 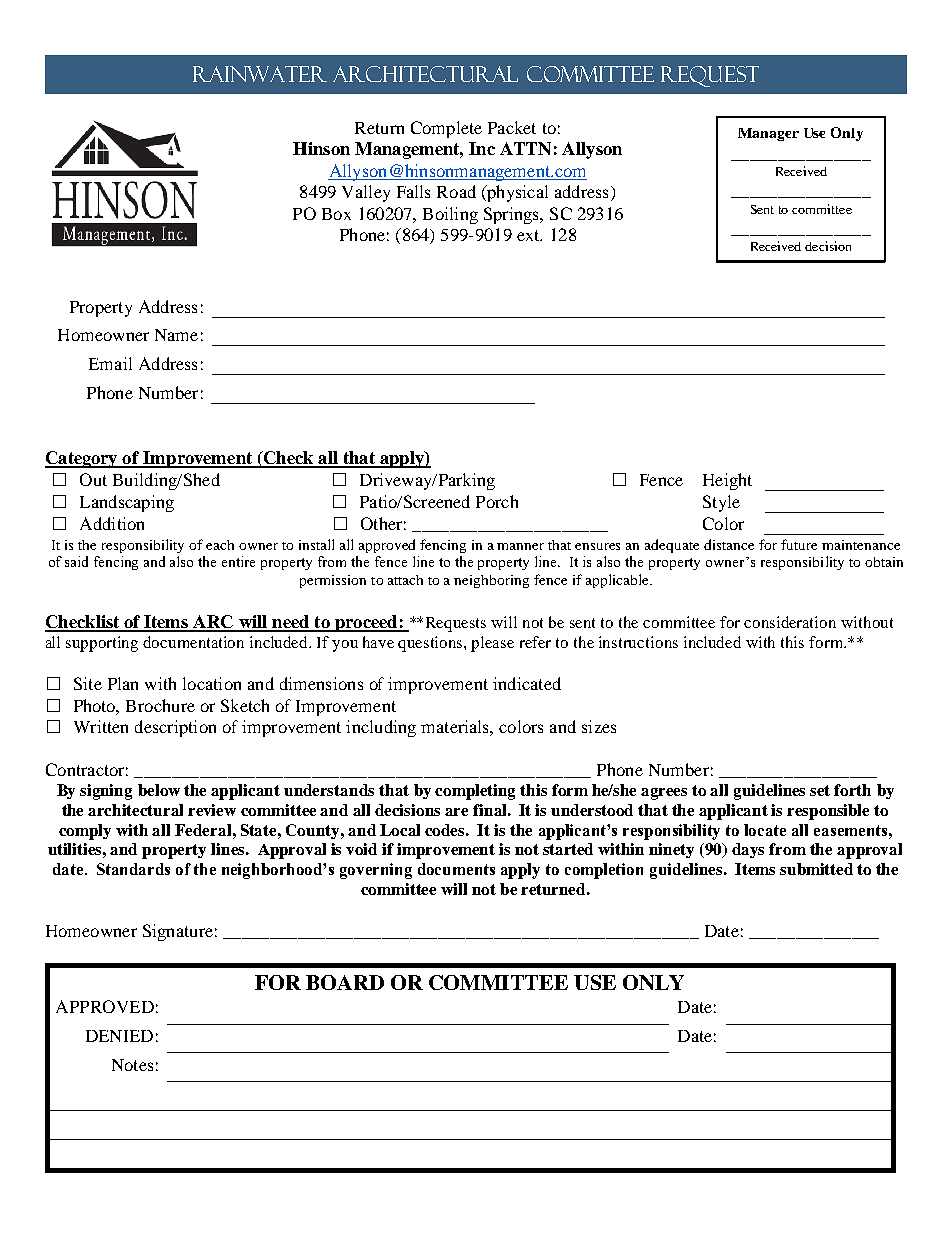 What do you see at coordinates (512, 127) in the document?
I see `Packet` at bounding box center [512, 127].
